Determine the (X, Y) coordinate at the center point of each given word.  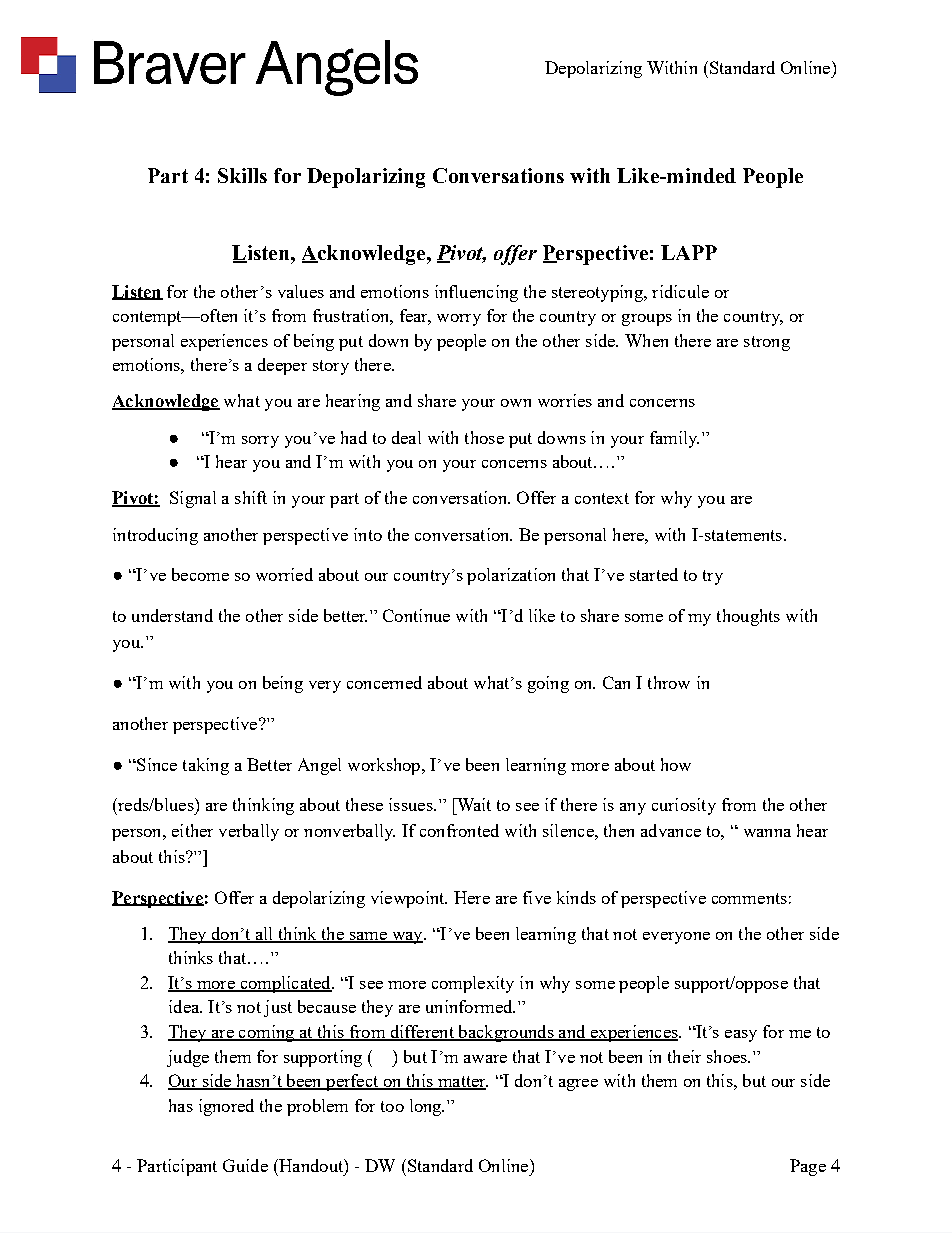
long (427, 1107)
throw (669, 682)
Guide (245, 1165)
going (548, 684)
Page (808, 1167)
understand (172, 615)
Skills (242, 175)
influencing (476, 293)
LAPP (689, 252)
